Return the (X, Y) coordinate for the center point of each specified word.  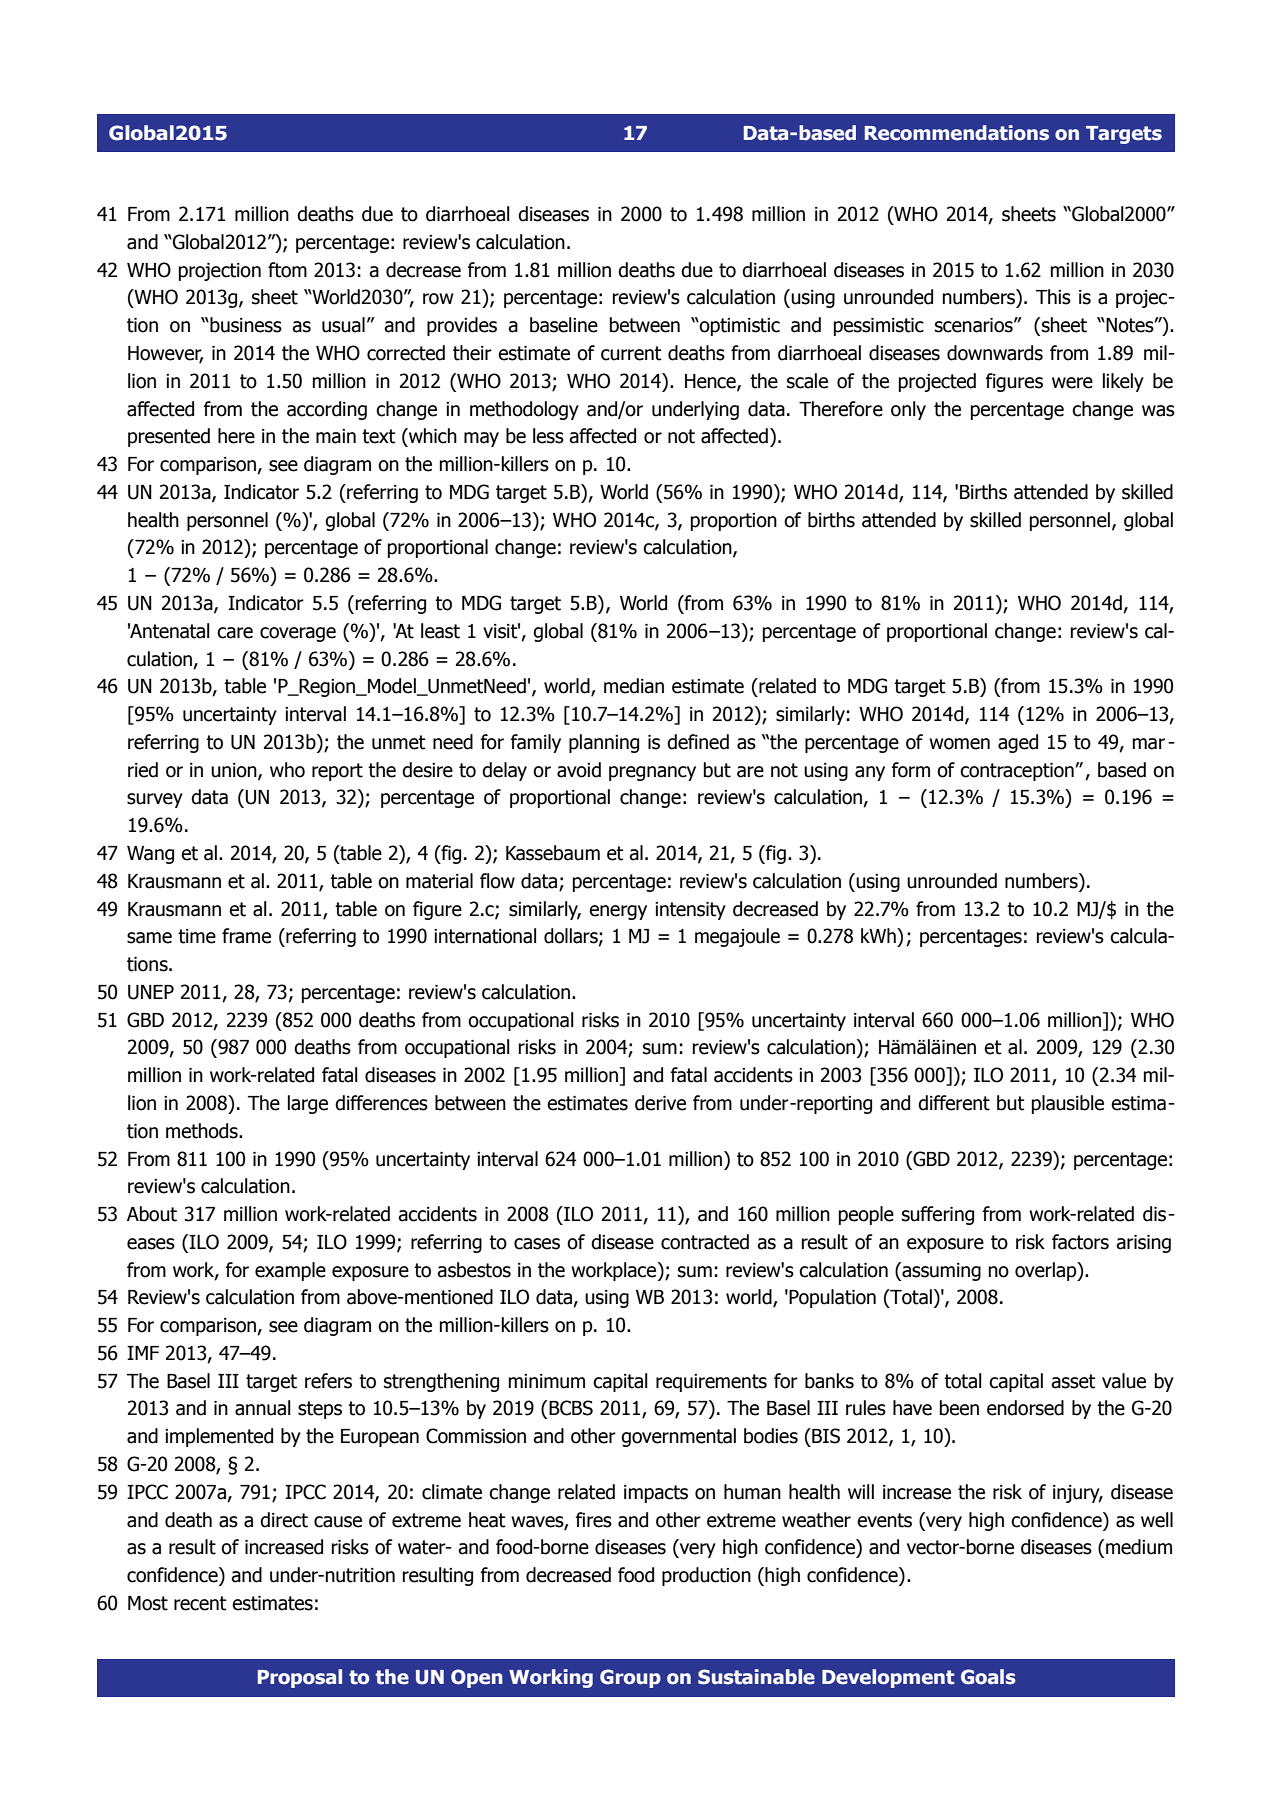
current (631, 353)
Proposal (300, 1678)
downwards (995, 353)
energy (618, 912)
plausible (1068, 1104)
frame (246, 936)
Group (630, 1678)
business (245, 325)
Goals (988, 1677)
